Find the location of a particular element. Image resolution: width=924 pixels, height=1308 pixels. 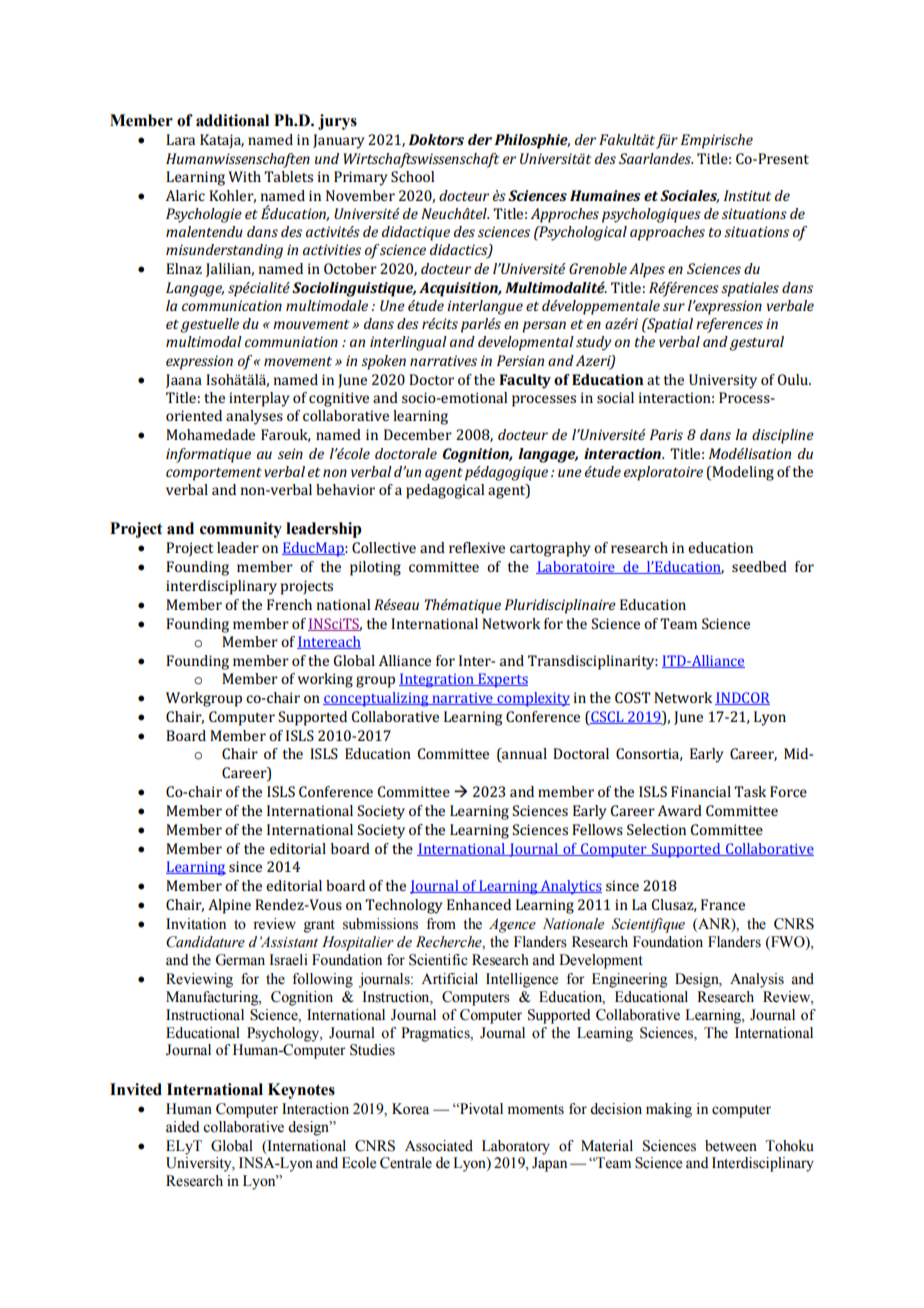

COST is located at coordinates (633, 697).
